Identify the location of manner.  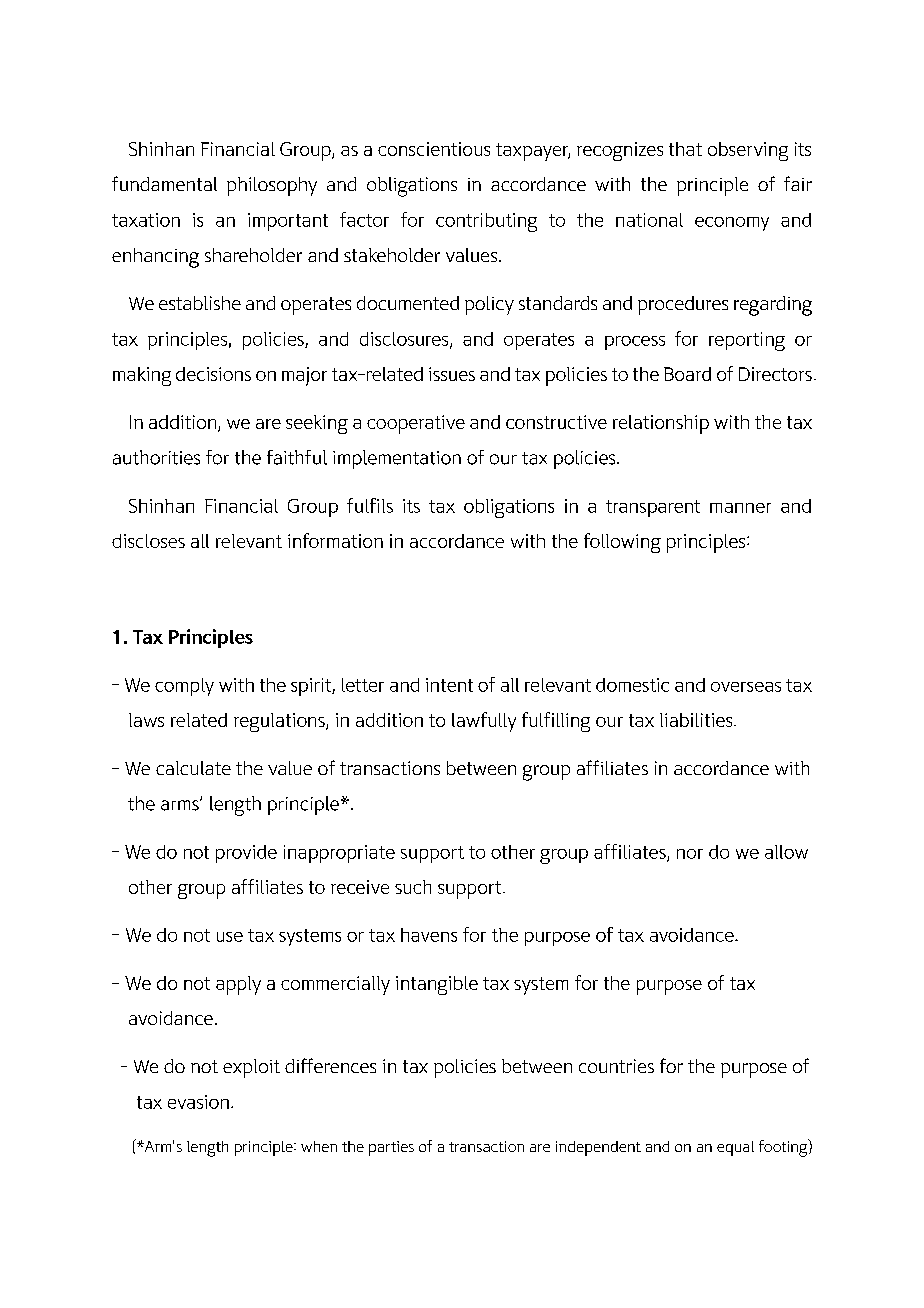
(740, 508).
